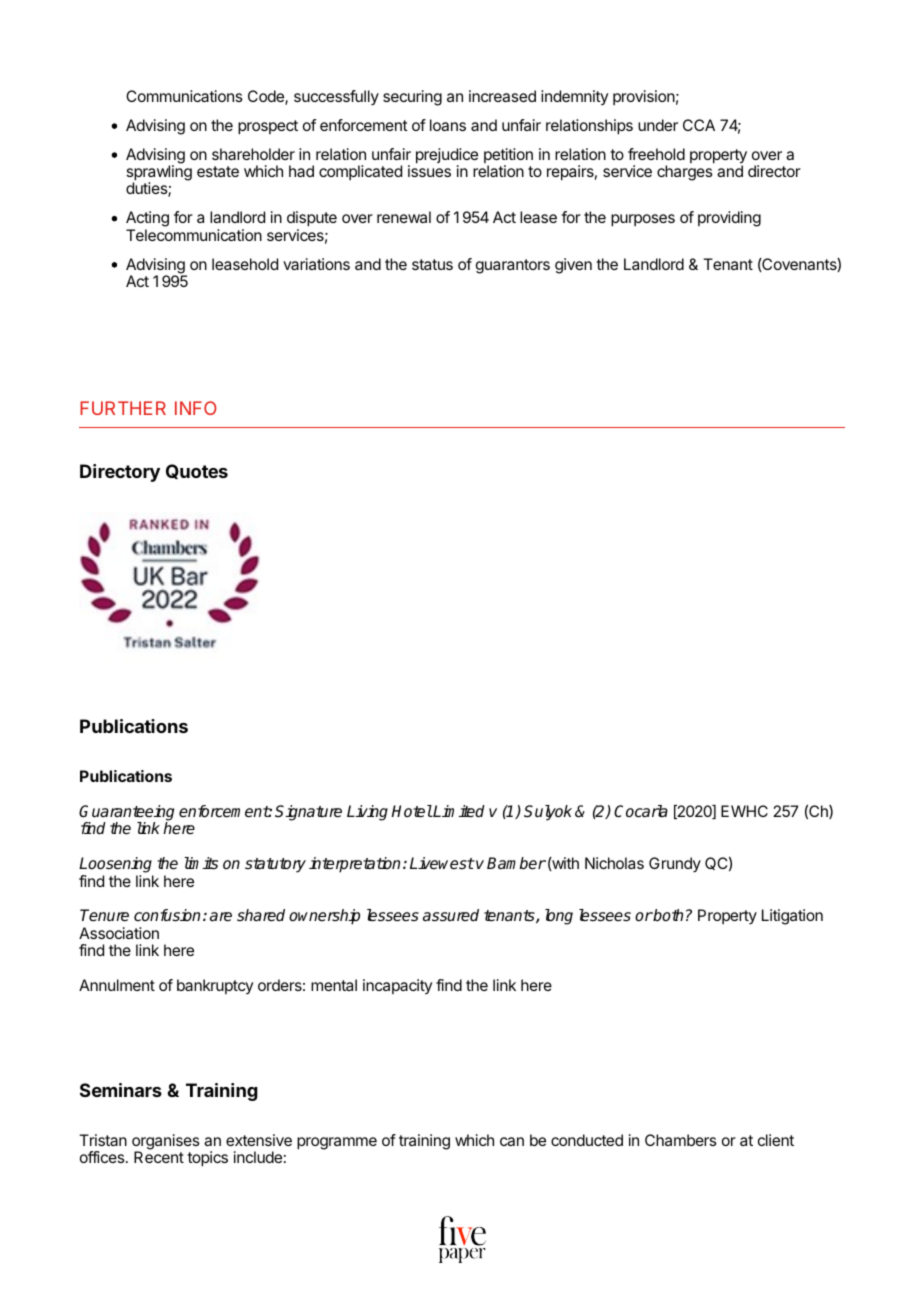 Image resolution: width=924 pixels, height=1308 pixels. What do you see at coordinates (699, 125) in the screenshot?
I see `CCA` at bounding box center [699, 125].
